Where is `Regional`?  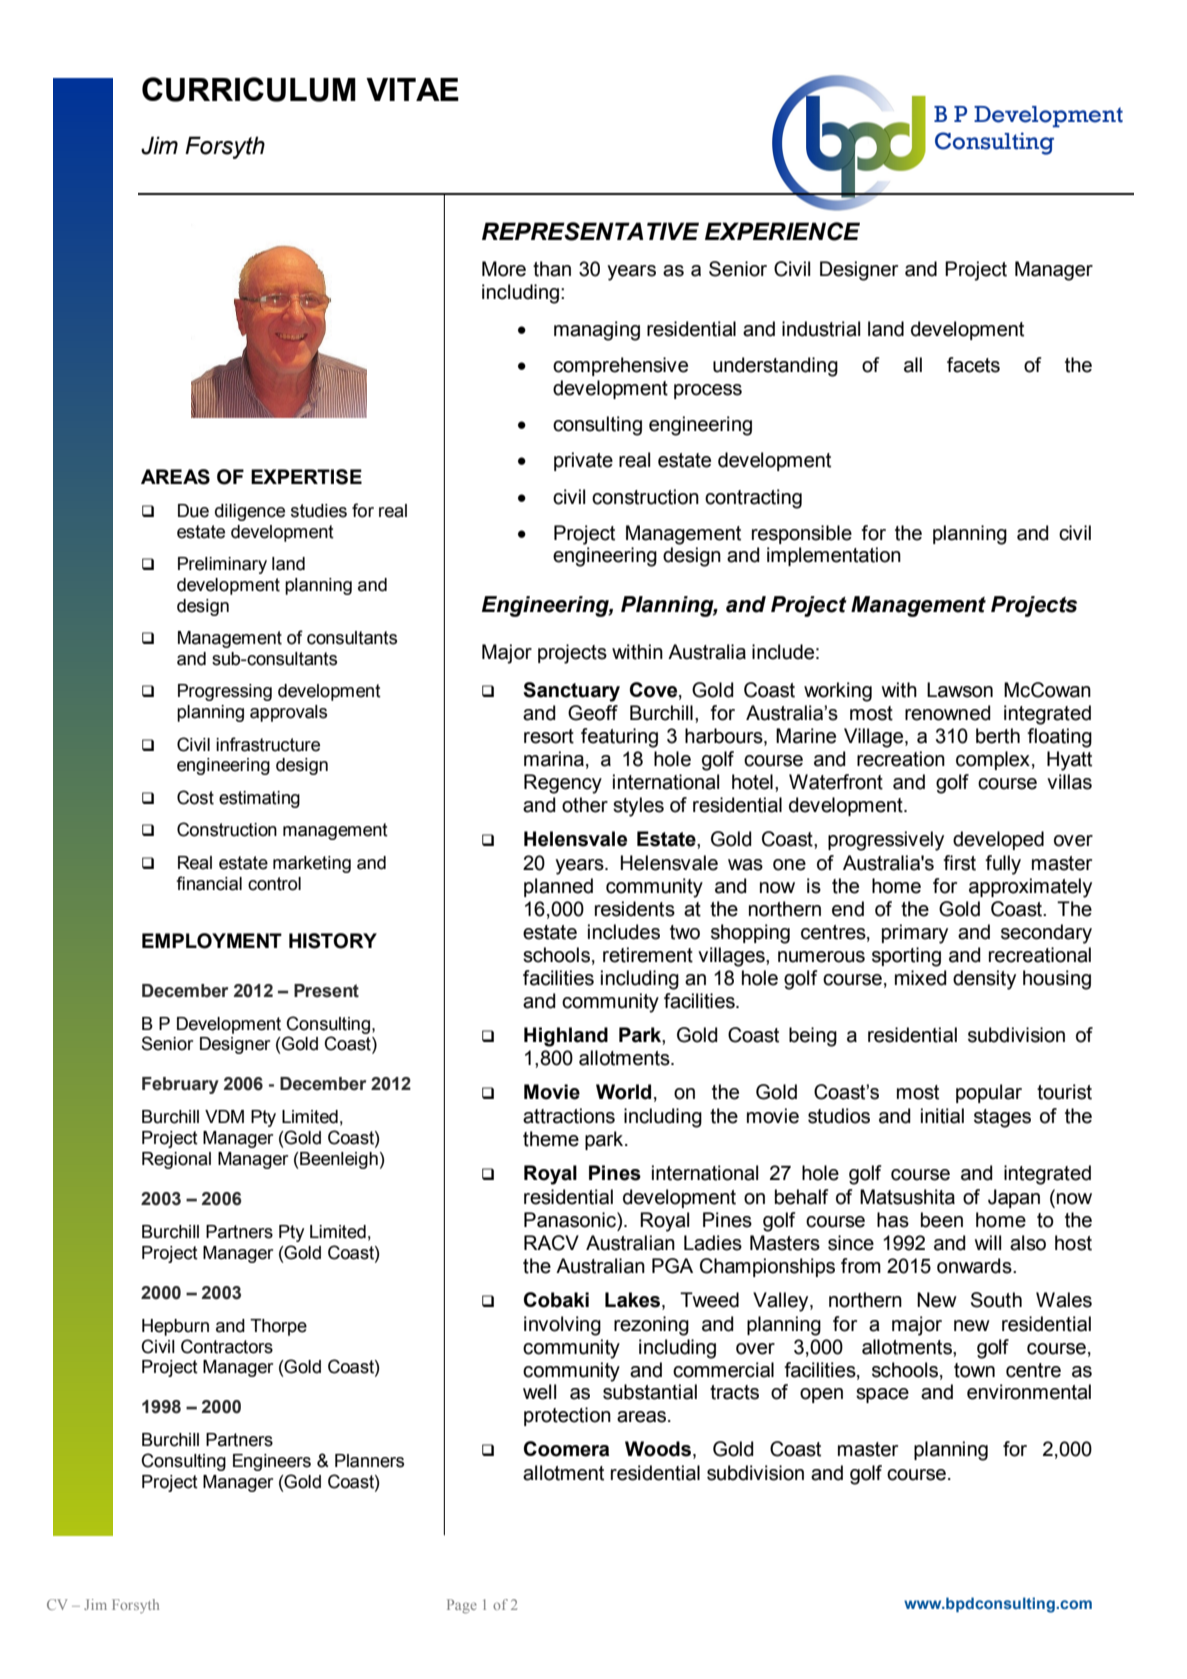 Regional is located at coordinates (176, 1160).
